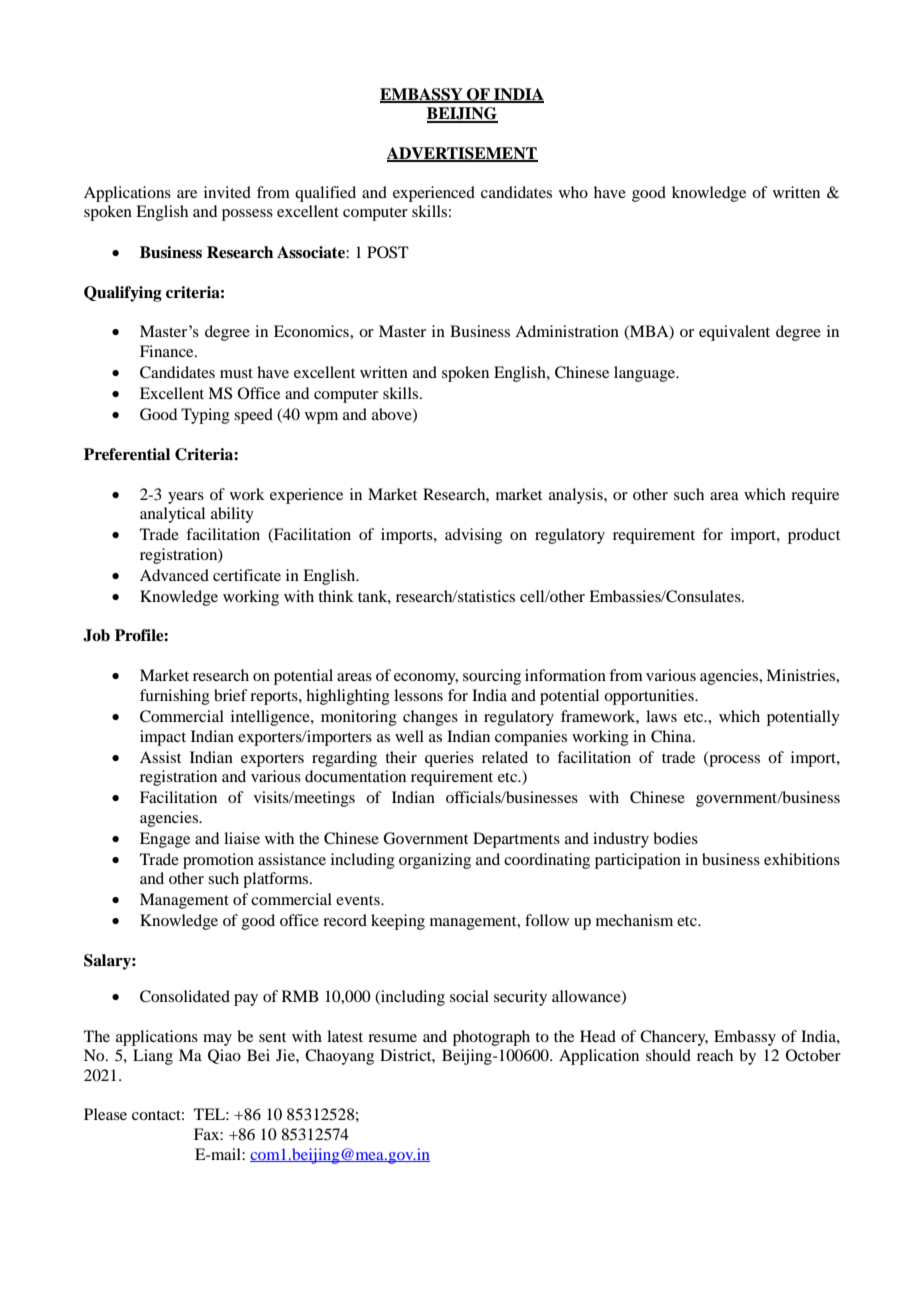  What do you see at coordinates (492, 677) in the document?
I see `sourcing` at bounding box center [492, 677].
